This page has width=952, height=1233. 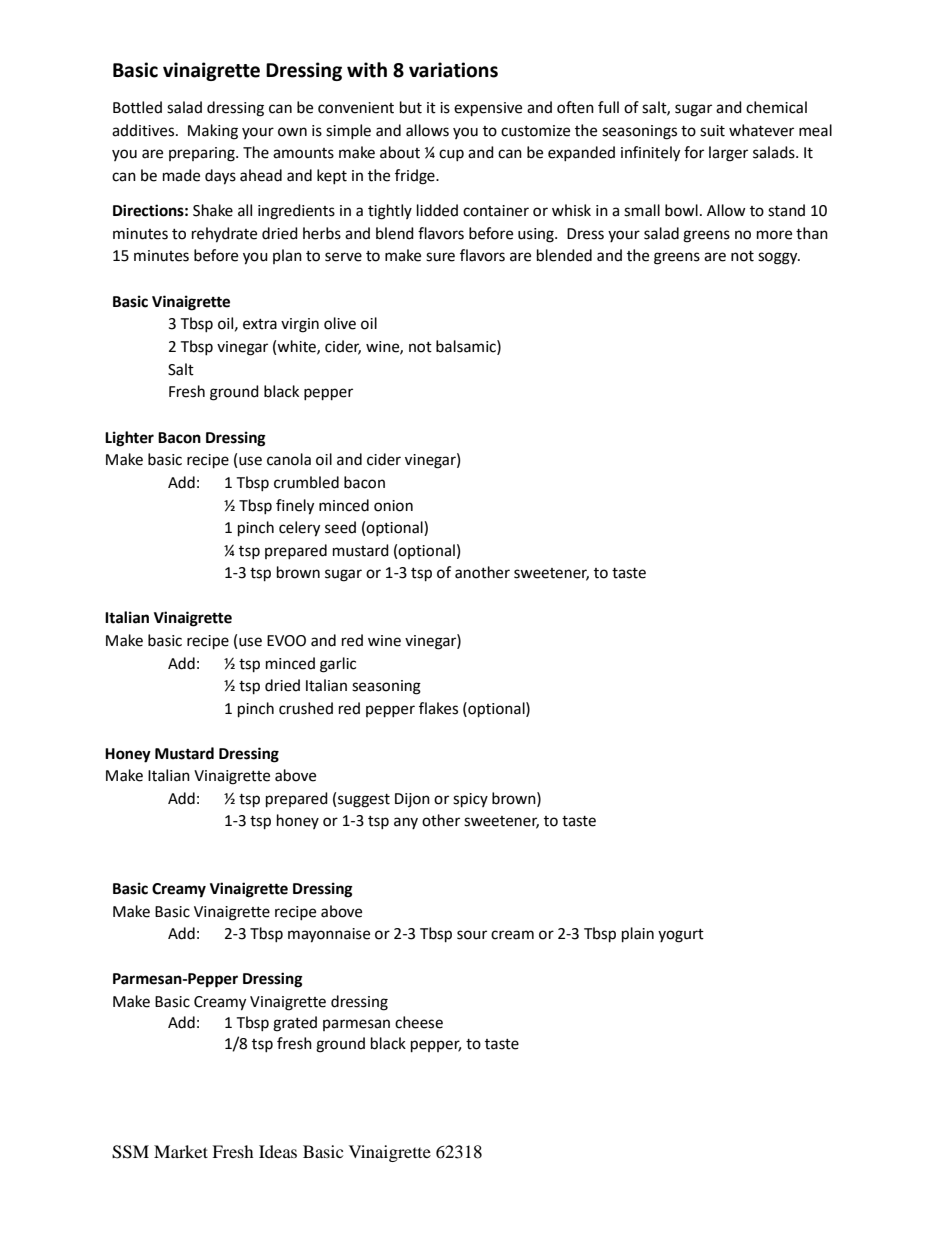 What do you see at coordinates (295, 507) in the page?
I see `finely` at bounding box center [295, 507].
